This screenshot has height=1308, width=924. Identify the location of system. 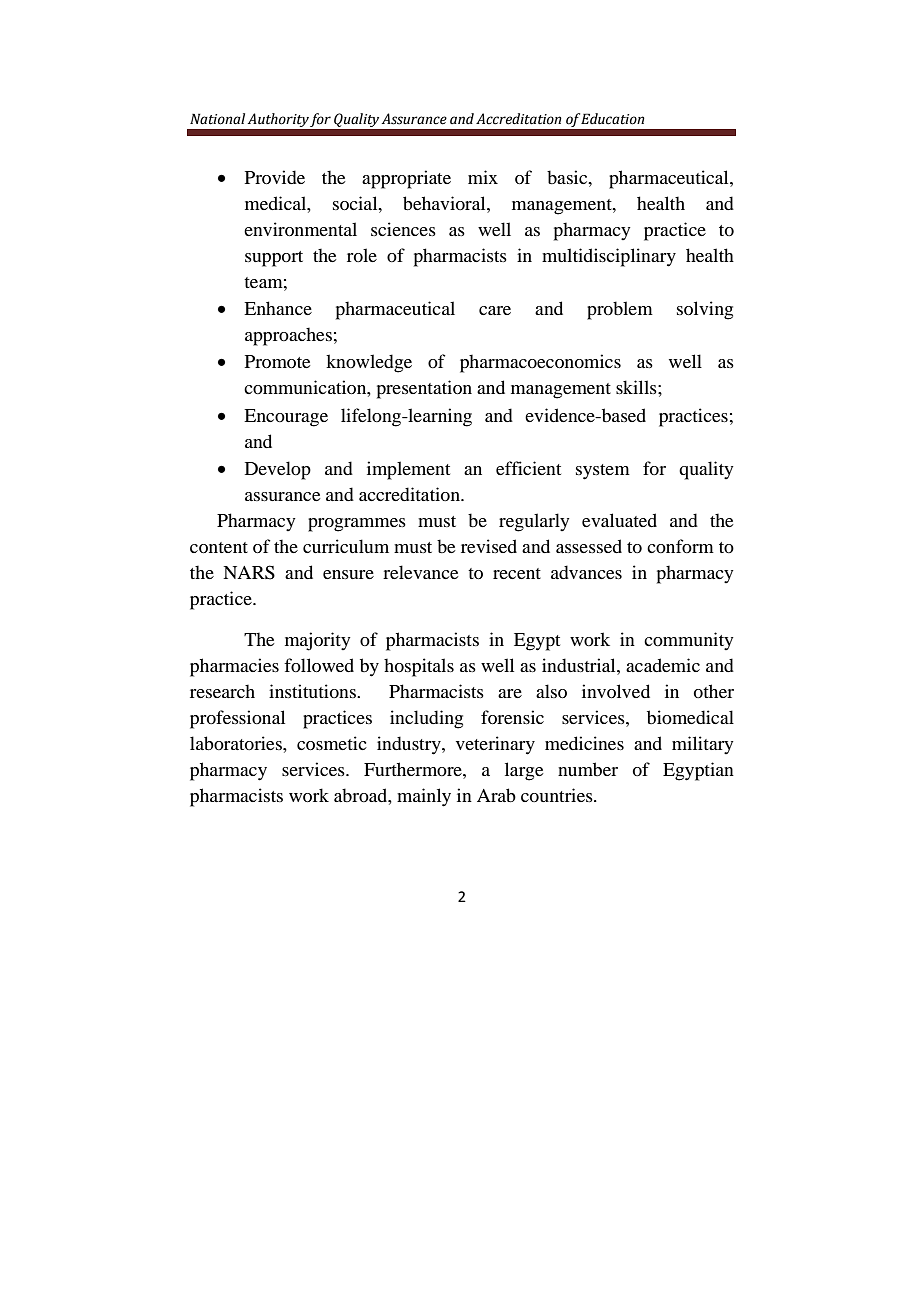
(603, 472).
